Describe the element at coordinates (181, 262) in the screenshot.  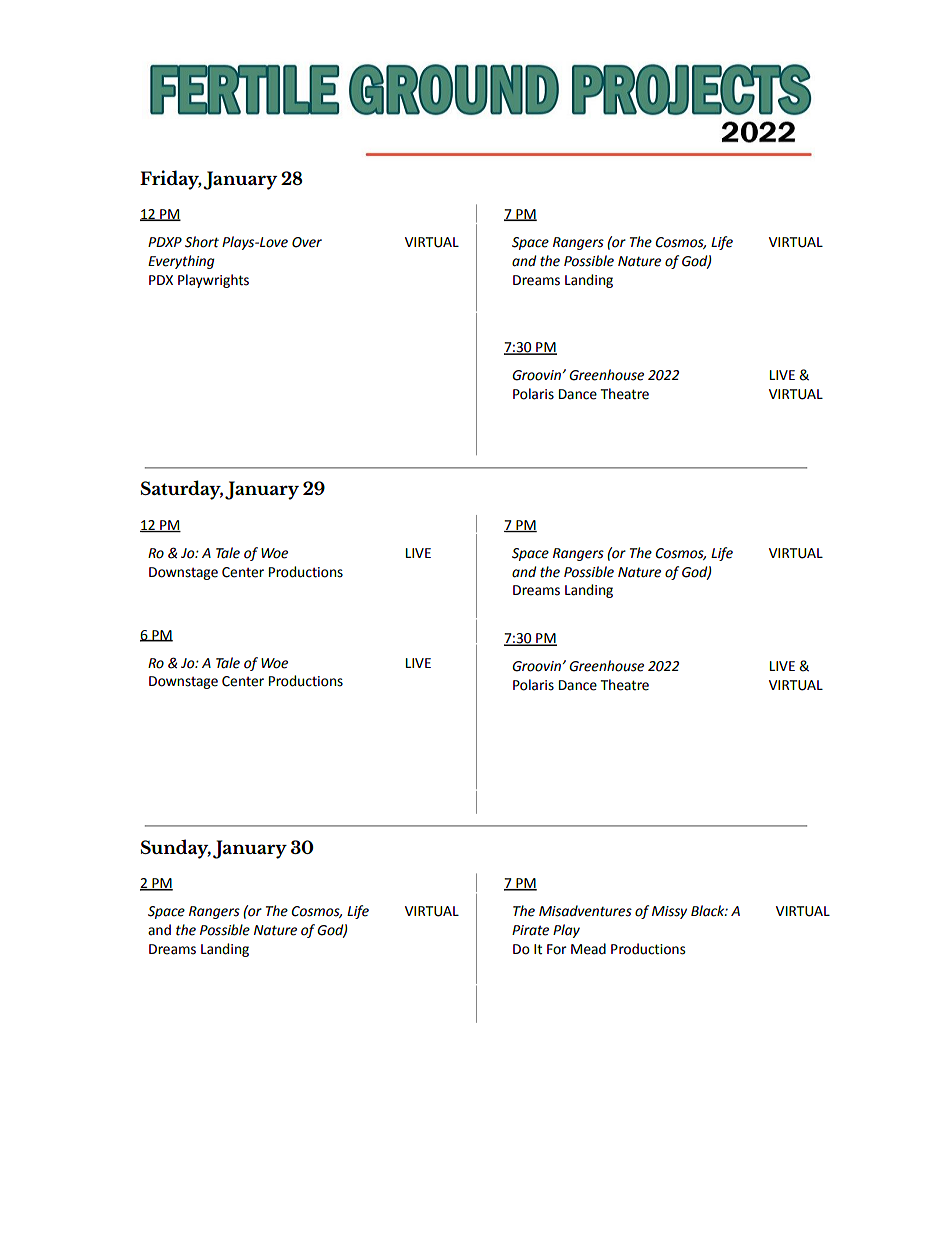
I see `Everything` at that location.
